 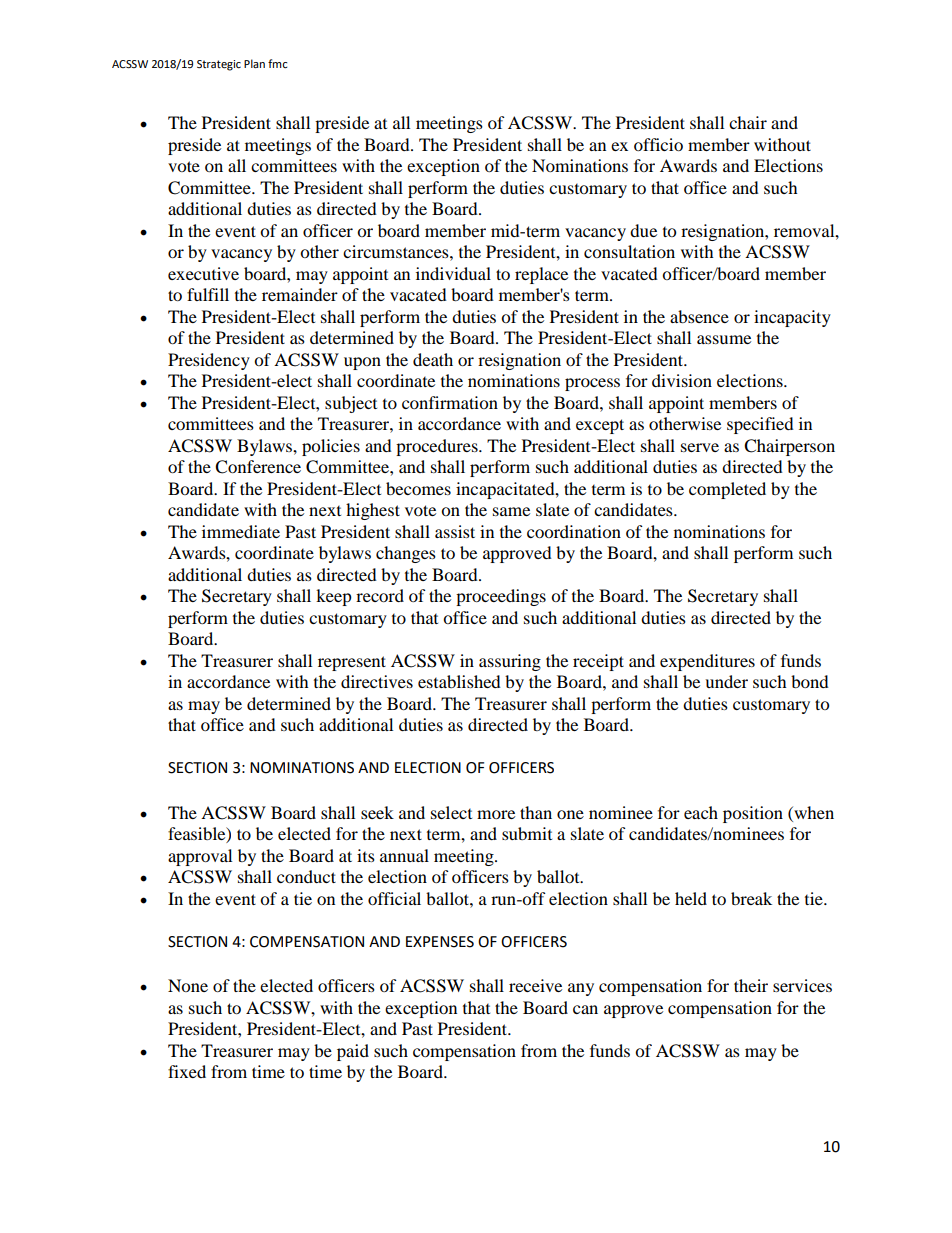 I want to click on consultation, so click(x=629, y=251).
